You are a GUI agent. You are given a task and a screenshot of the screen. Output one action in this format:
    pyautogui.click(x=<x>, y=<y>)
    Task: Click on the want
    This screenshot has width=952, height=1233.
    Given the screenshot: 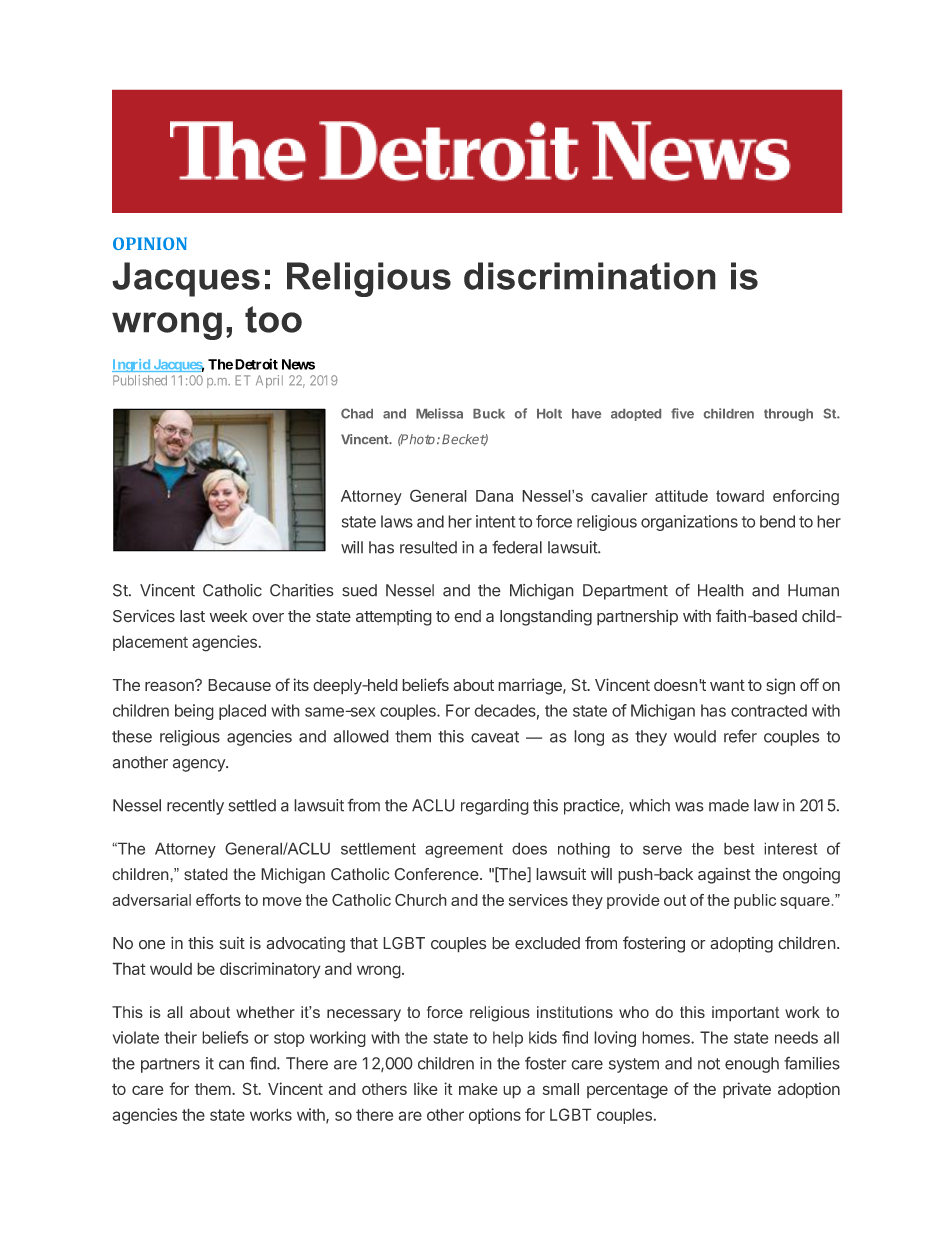 What is the action you would take?
    pyautogui.click(x=727, y=685)
